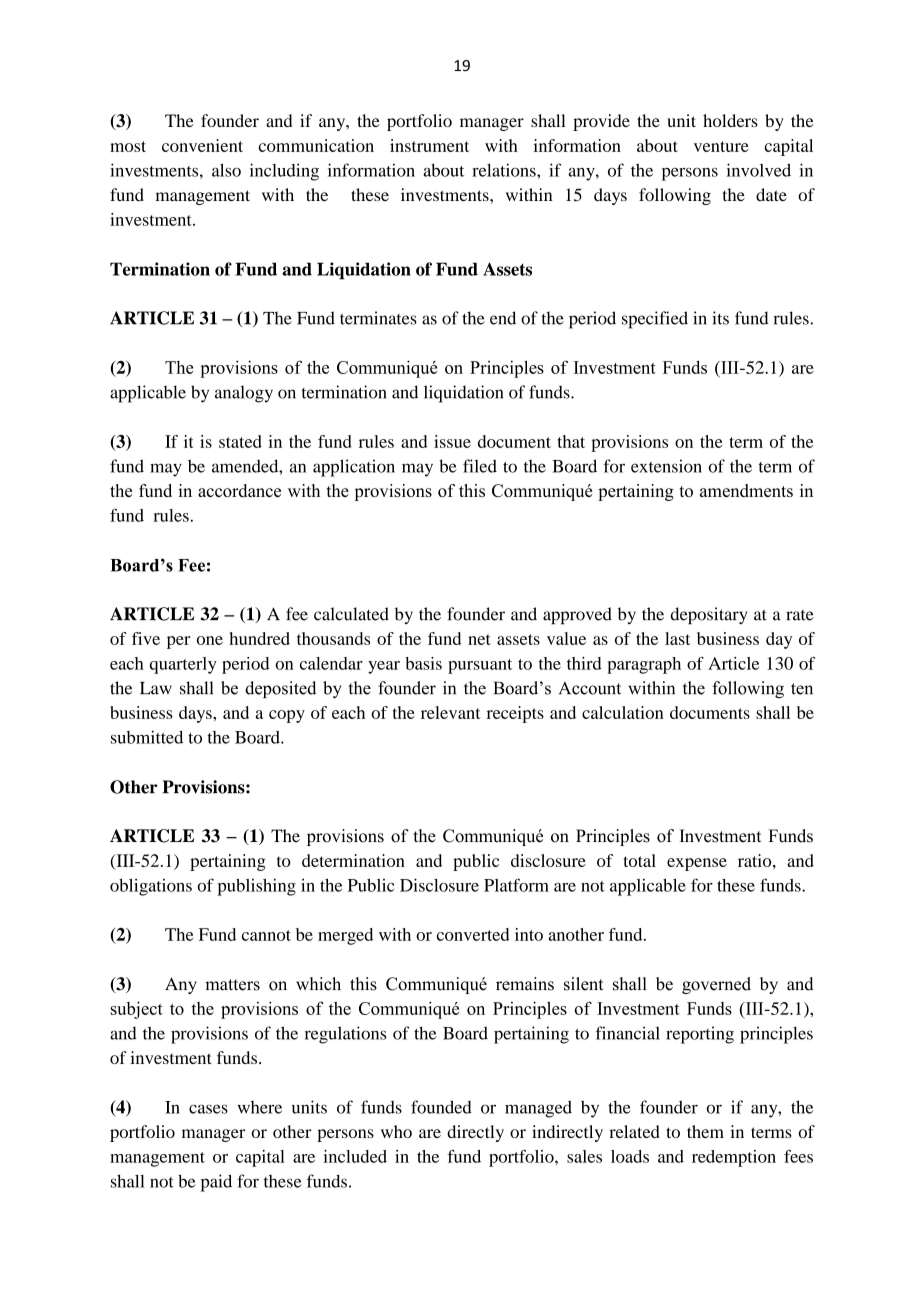  Describe the element at coordinates (210, 640) in the screenshot. I see `one` at that location.
